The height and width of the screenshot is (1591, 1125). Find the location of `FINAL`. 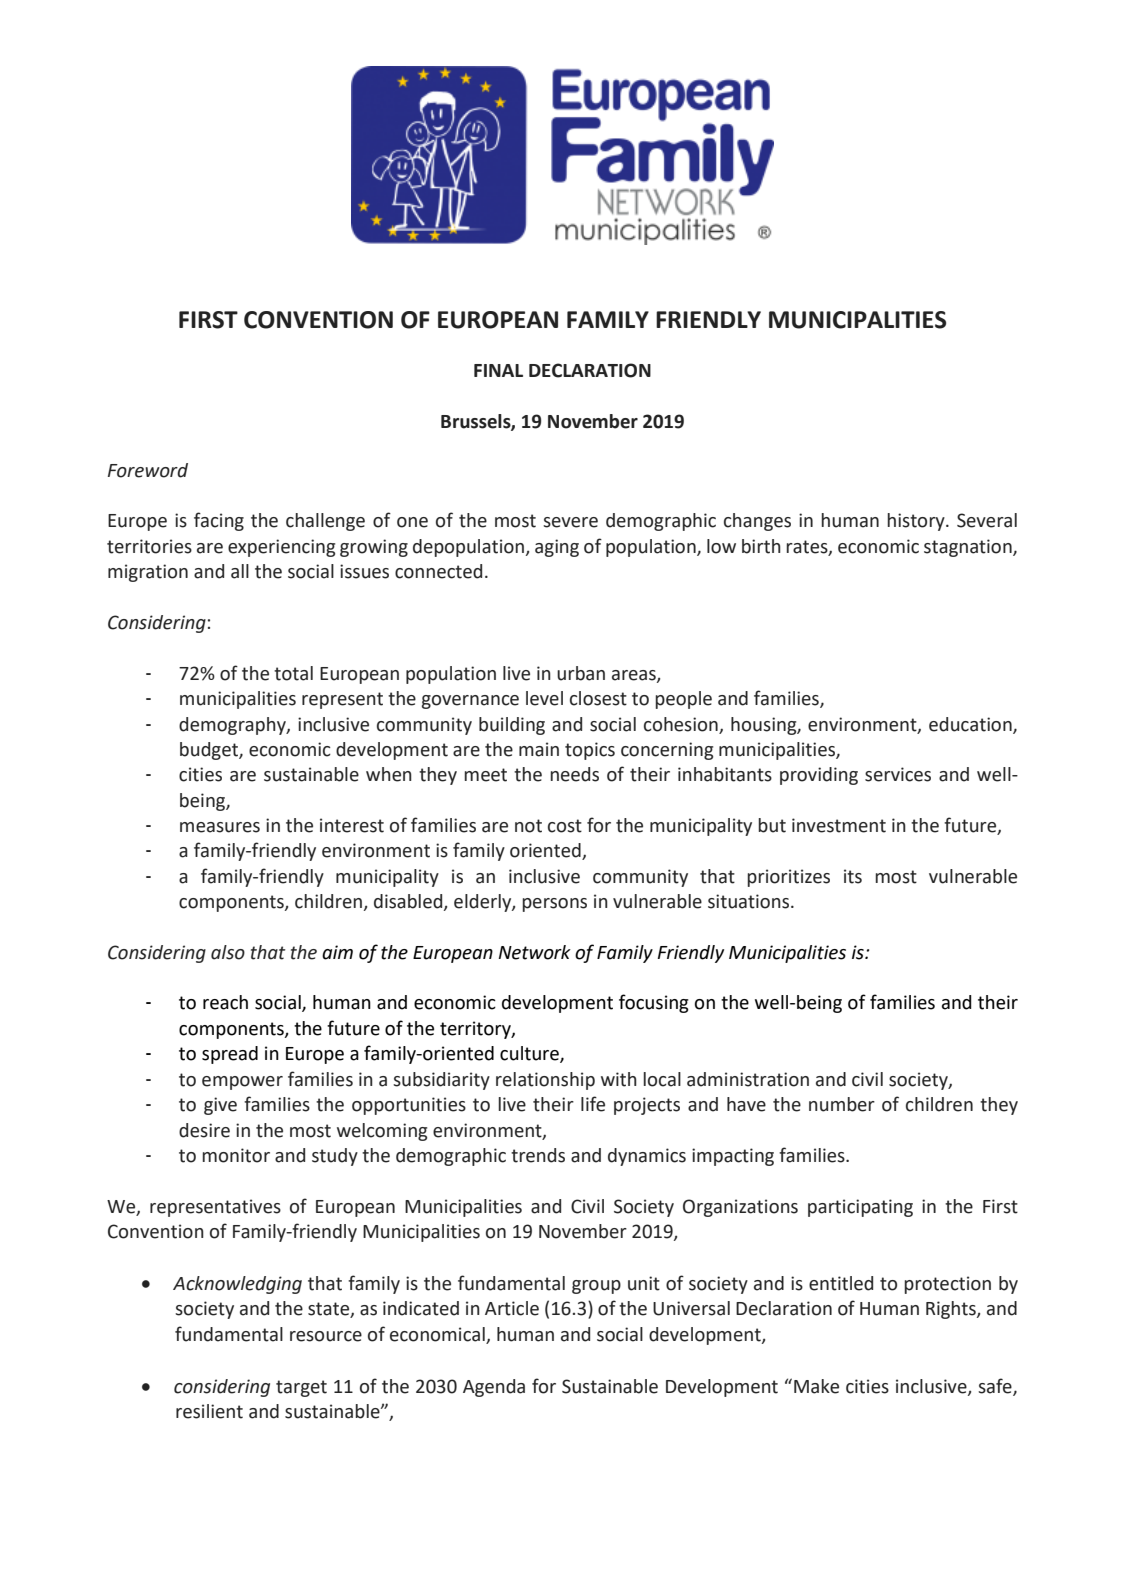

FINAL is located at coordinates (498, 370).
